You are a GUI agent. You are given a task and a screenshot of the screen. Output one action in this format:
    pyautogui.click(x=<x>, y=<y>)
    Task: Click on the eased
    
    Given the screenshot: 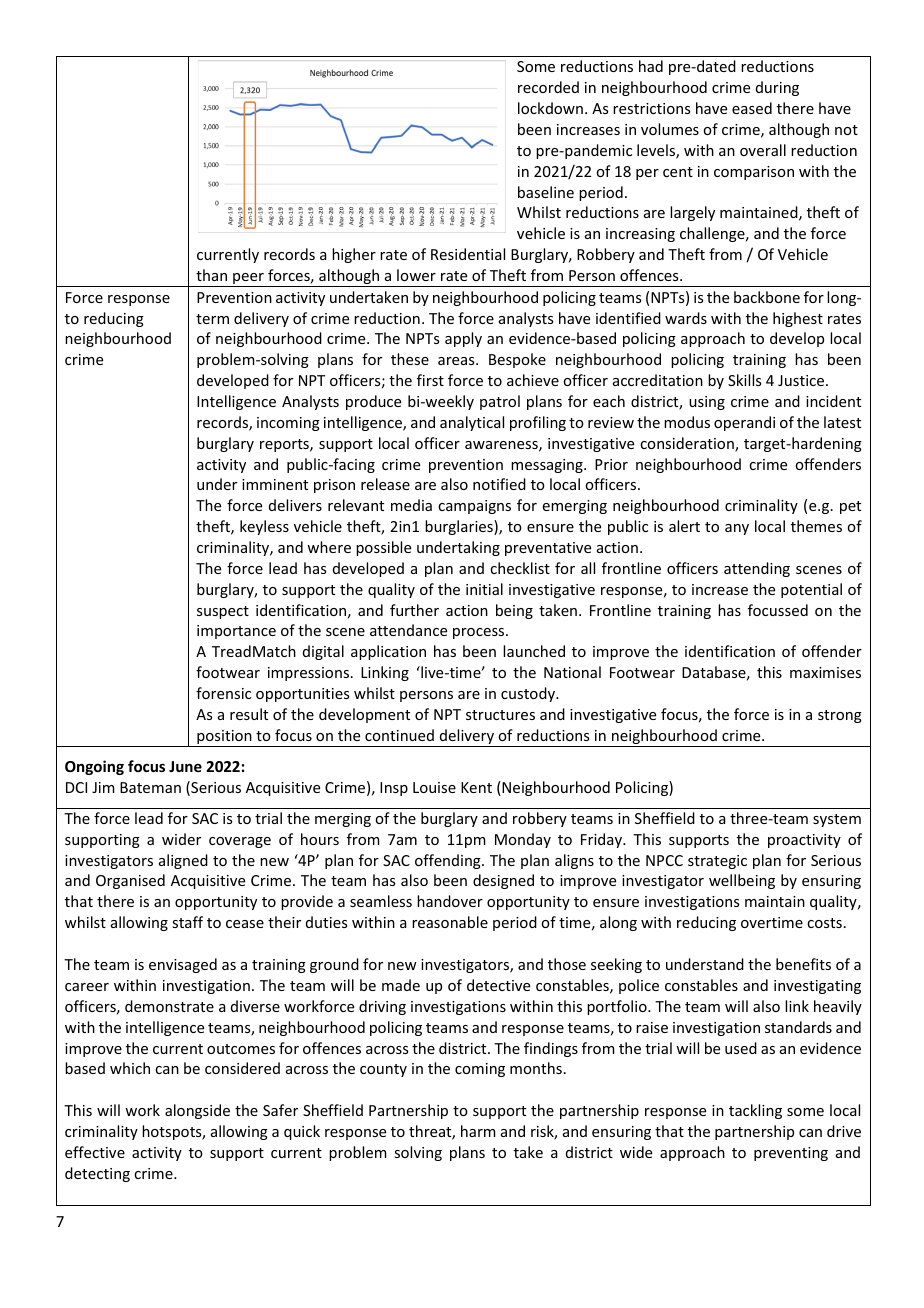 What is the action you would take?
    pyautogui.click(x=752, y=108)
